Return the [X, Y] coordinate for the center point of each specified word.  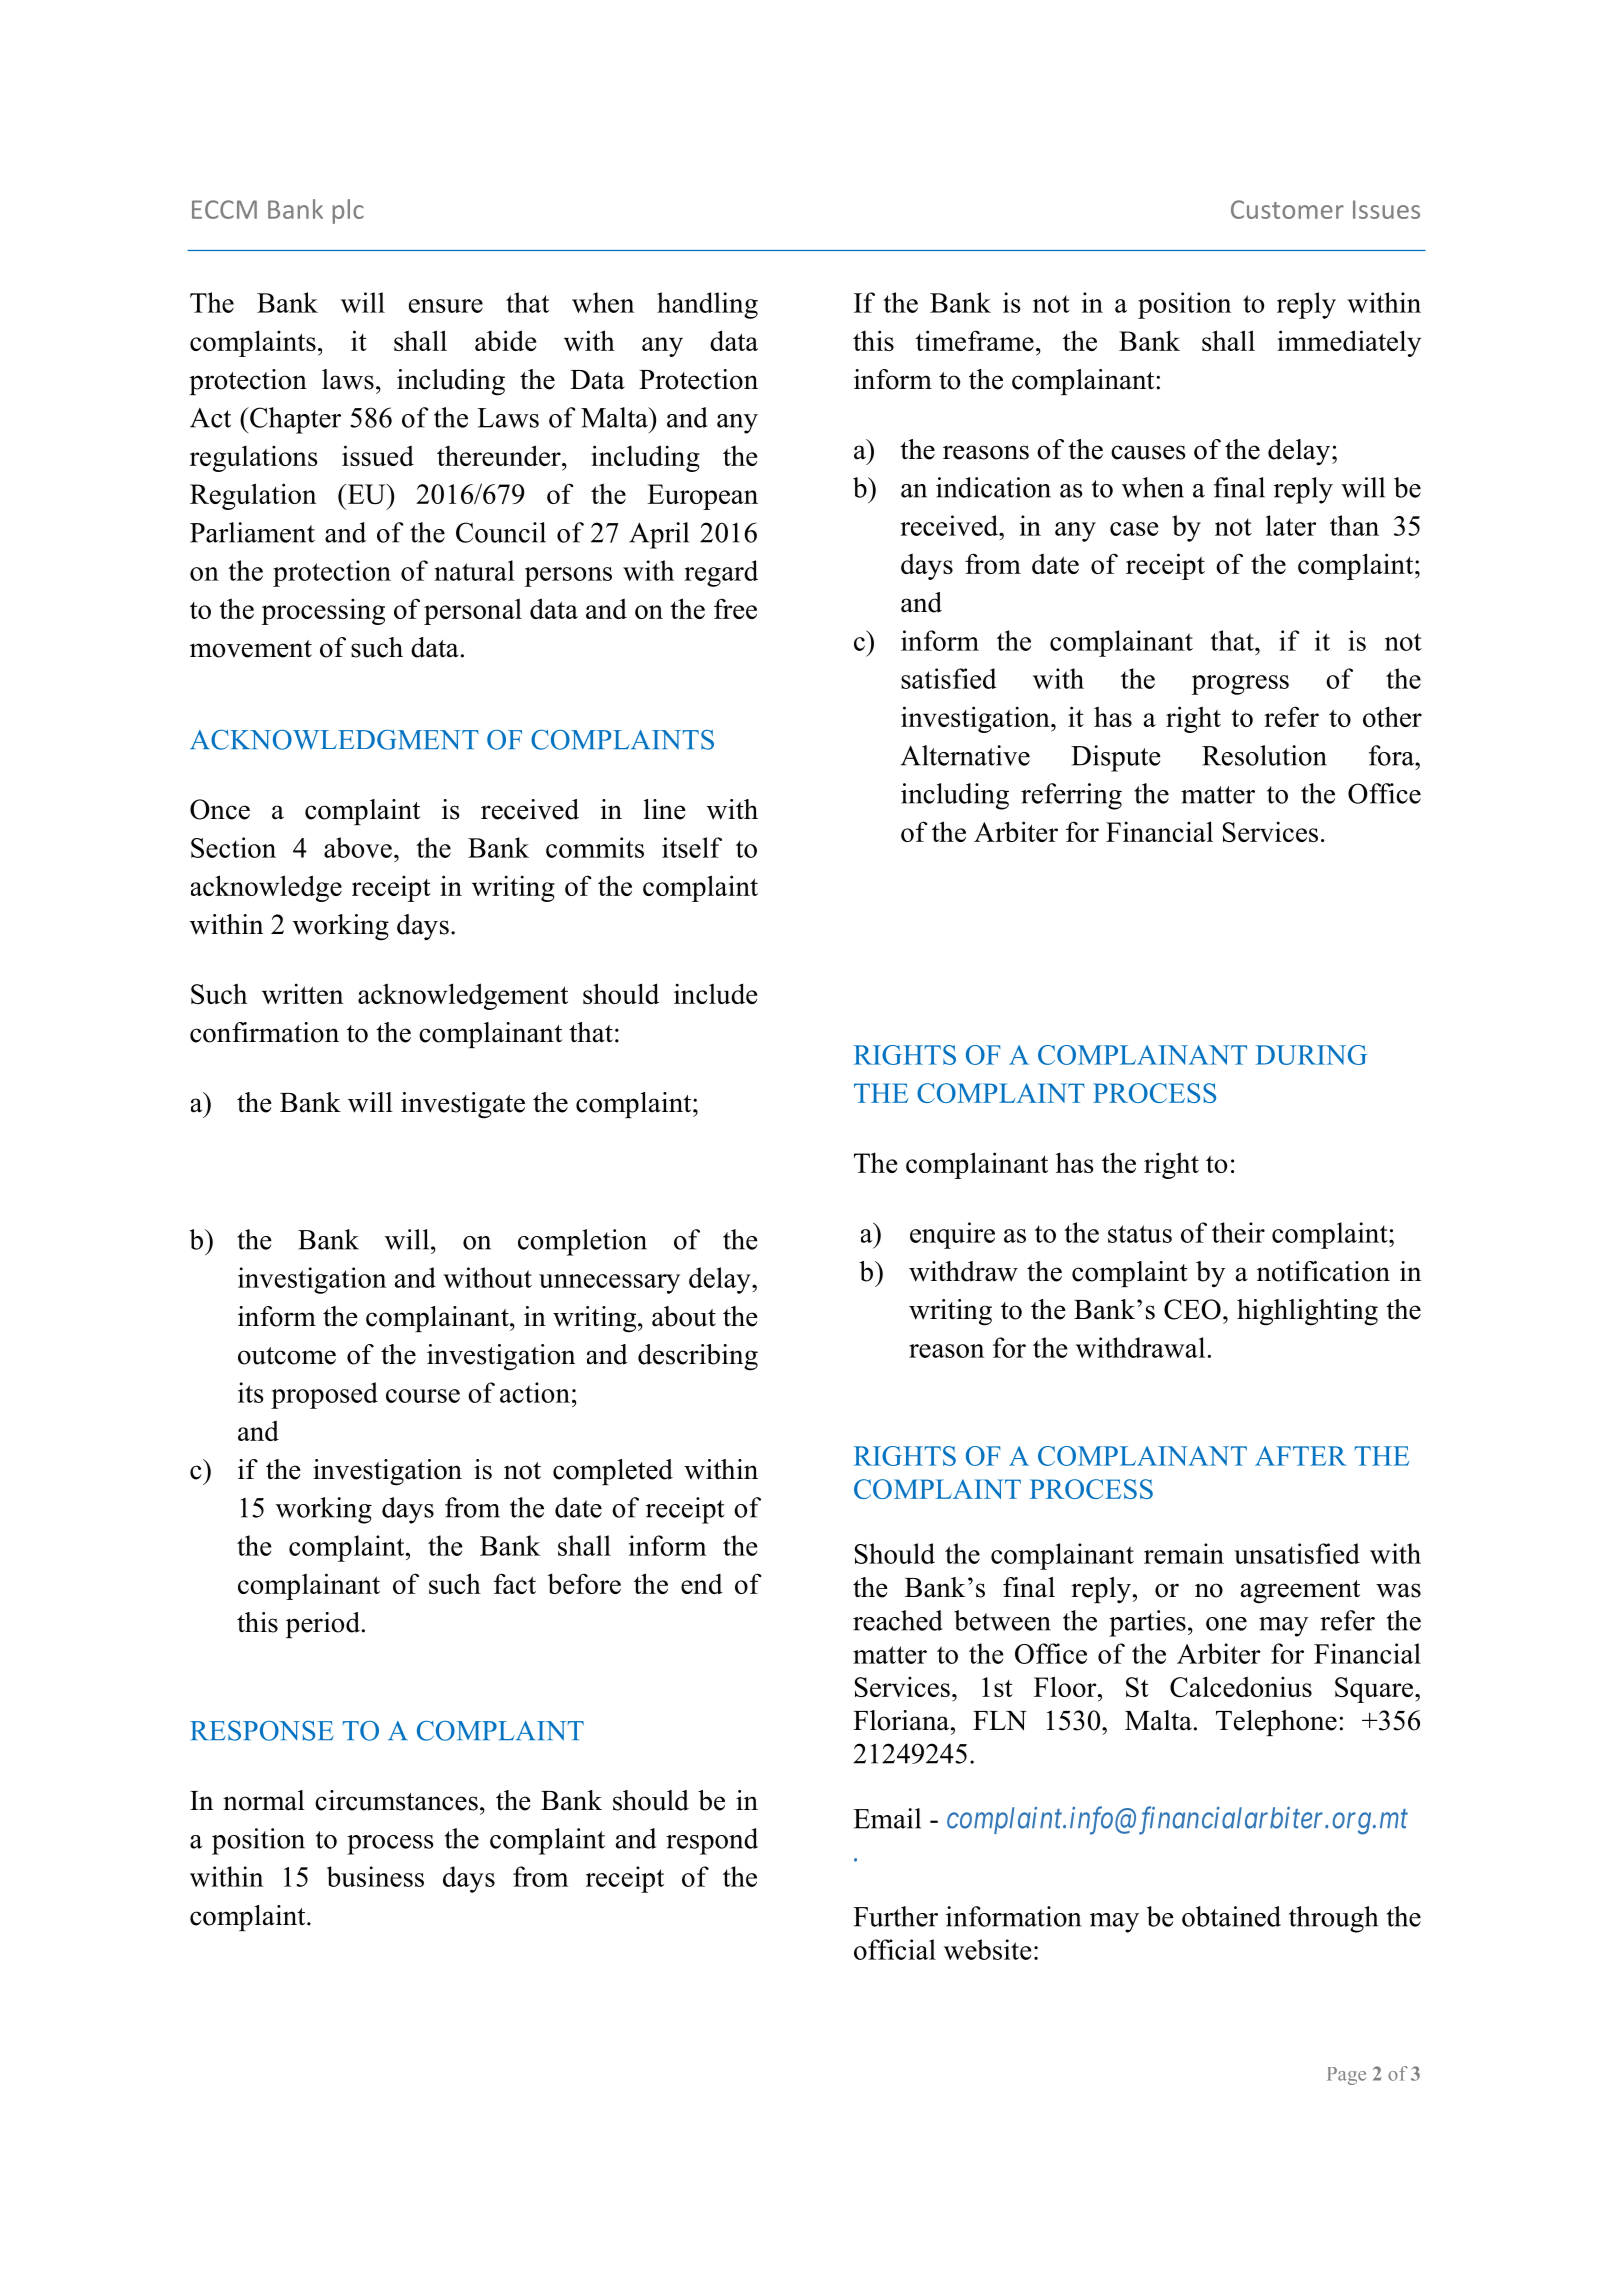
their [1238, 1232]
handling [707, 305]
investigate [463, 1105]
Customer [1287, 209]
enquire [952, 1235]
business [375, 1876]
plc [348, 211]
